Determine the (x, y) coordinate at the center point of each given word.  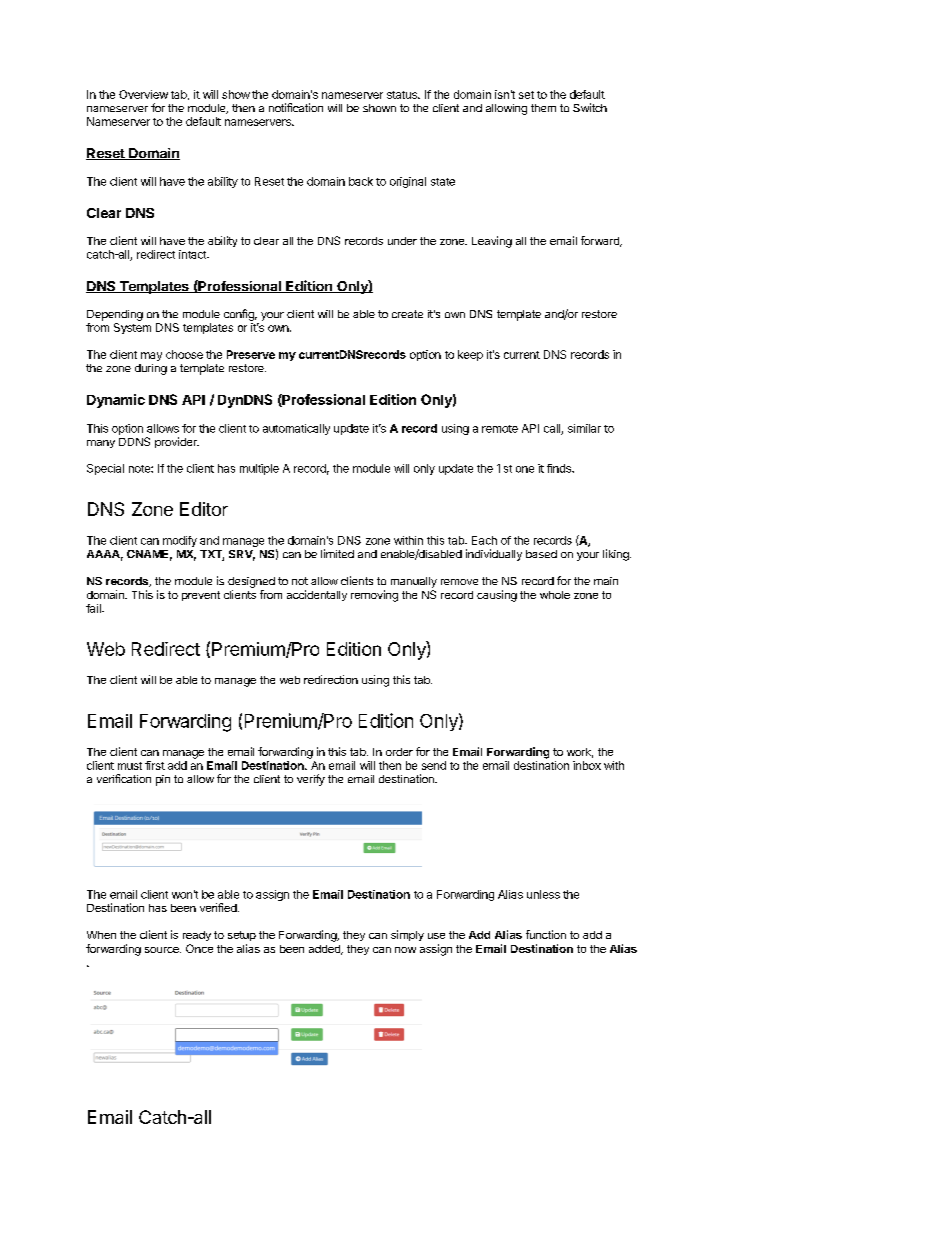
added (325, 950)
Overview (143, 94)
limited (337, 553)
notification (296, 107)
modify (180, 541)
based (541, 554)
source (163, 950)
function (546, 934)
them (543, 108)
